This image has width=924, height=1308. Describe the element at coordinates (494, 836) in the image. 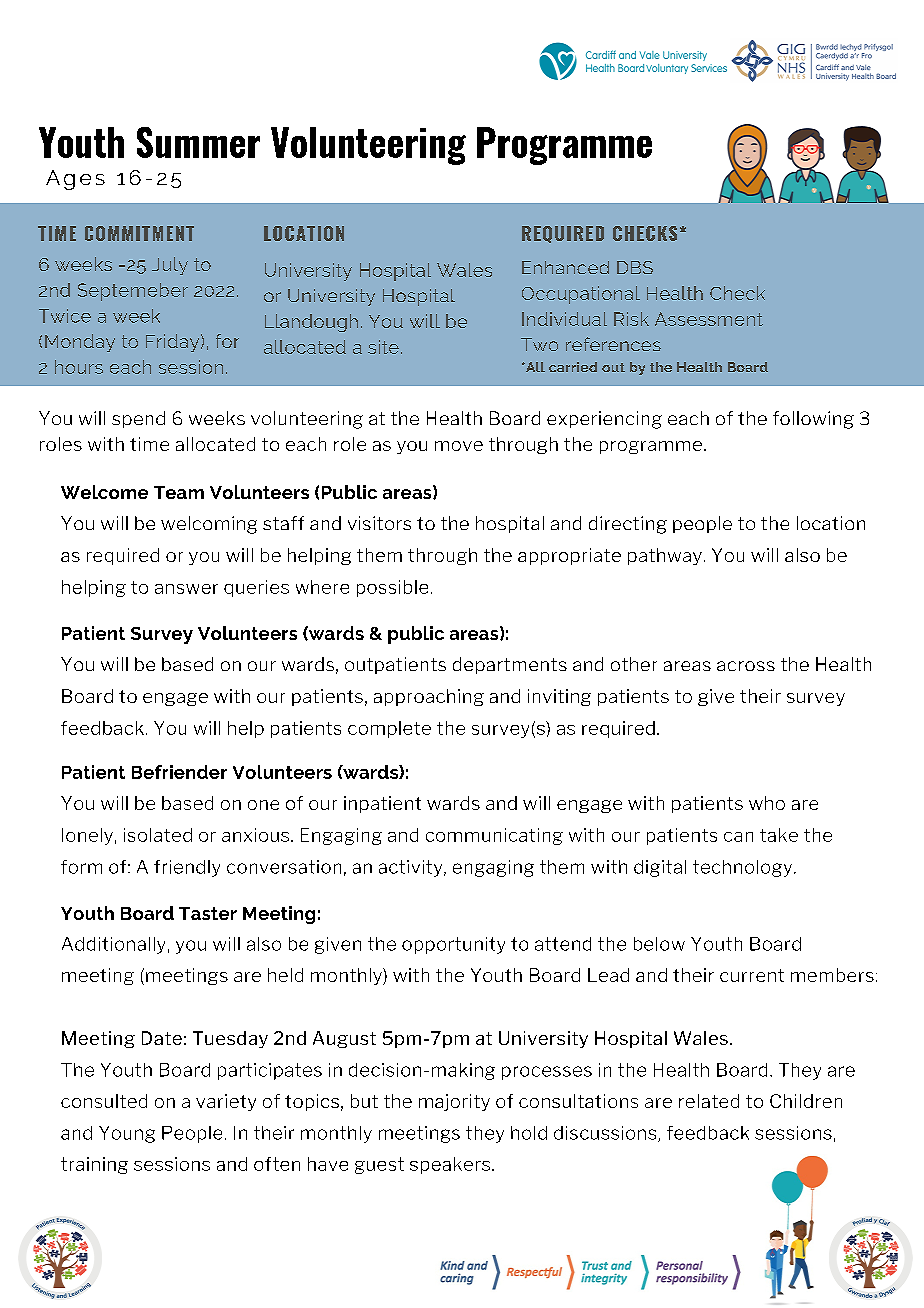

I see `communicating` at that location.
